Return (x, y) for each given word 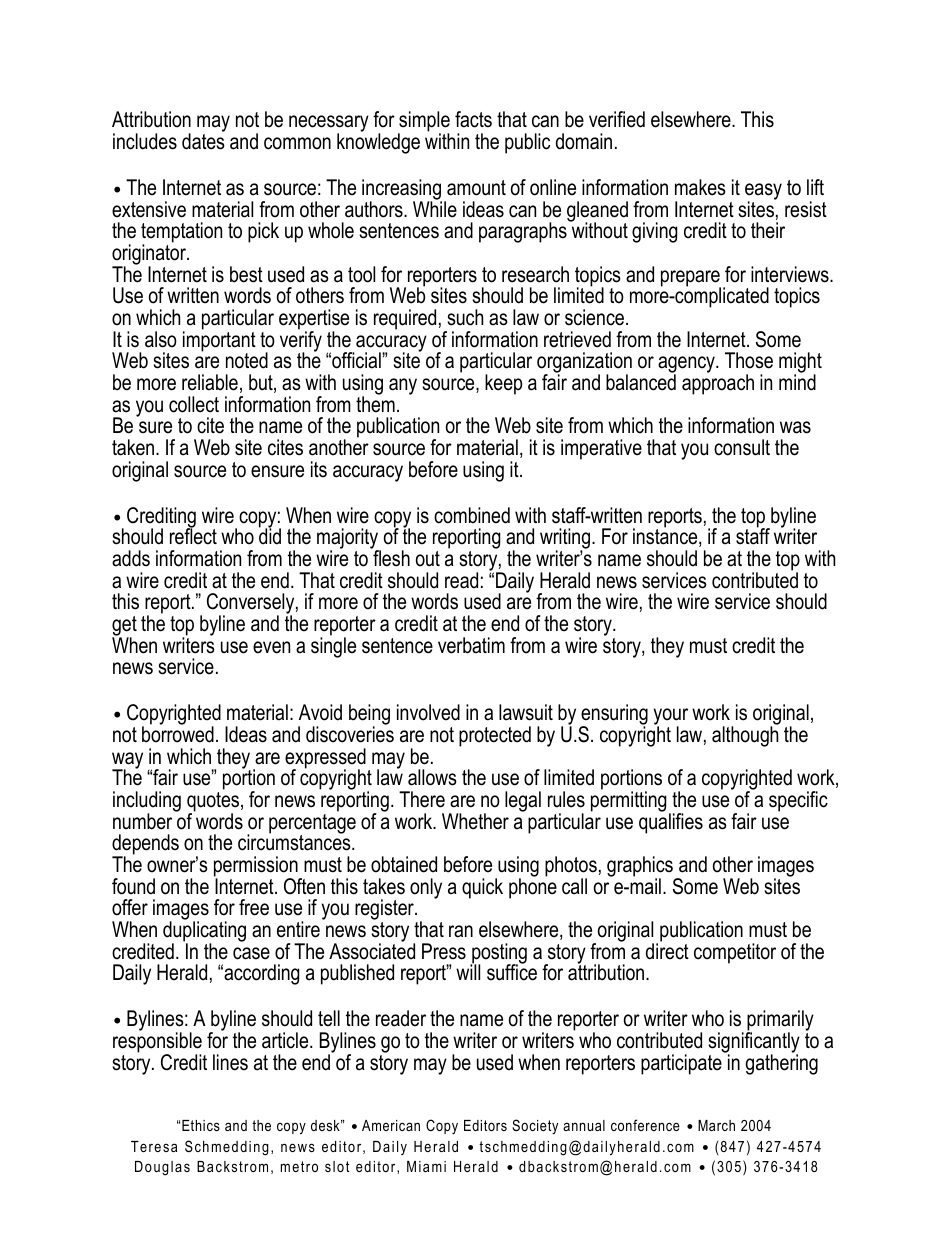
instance (666, 537)
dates (203, 140)
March (716, 1125)
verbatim (471, 645)
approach (718, 383)
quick (482, 888)
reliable (210, 382)
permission (257, 867)
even (271, 647)
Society (535, 1127)
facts (473, 119)
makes (700, 187)
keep (503, 384)
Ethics (201, 1125)
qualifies (671, 822)
